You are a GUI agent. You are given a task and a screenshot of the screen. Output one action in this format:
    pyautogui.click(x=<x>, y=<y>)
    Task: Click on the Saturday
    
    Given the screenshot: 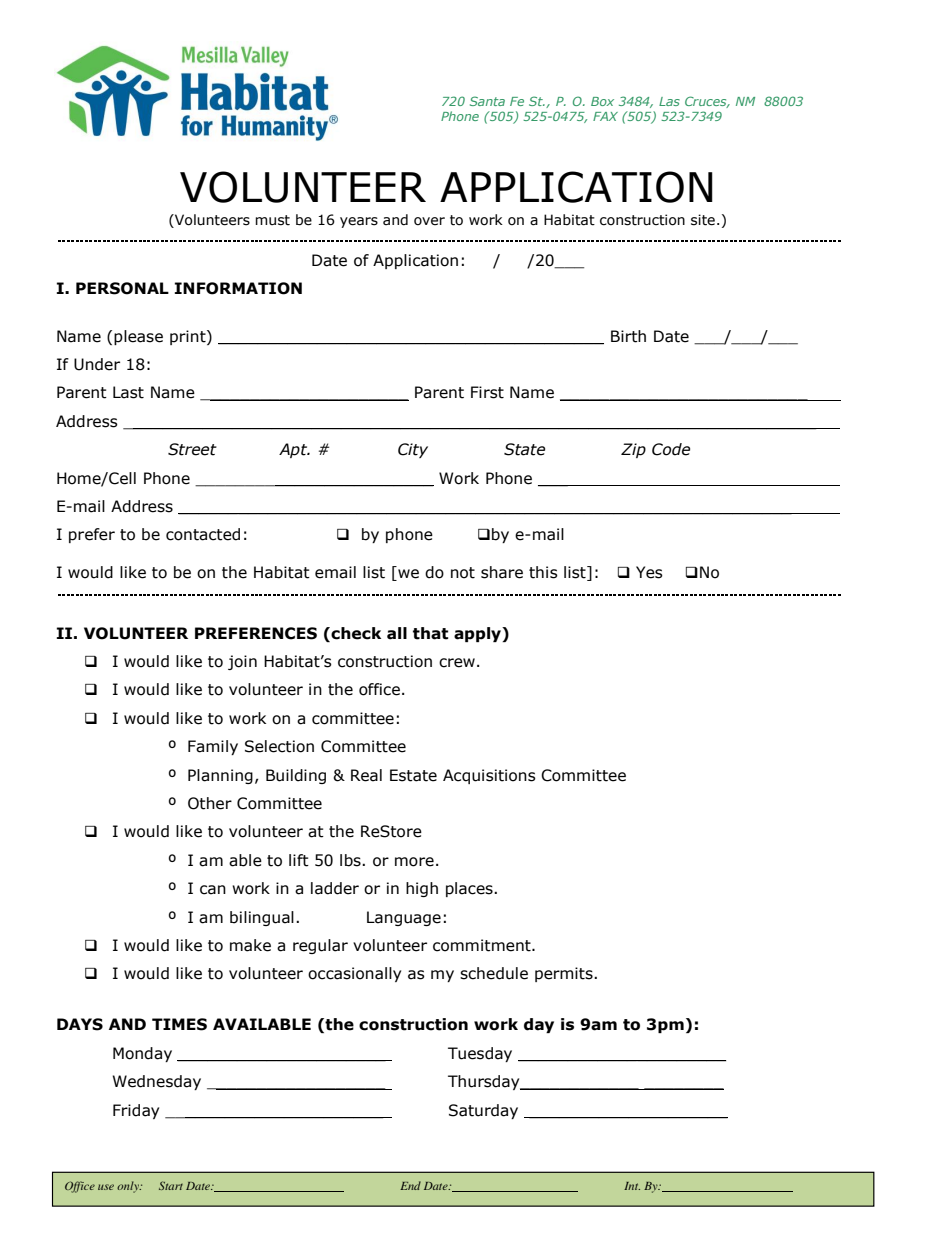 What is the action you would take?
    pyautogui.click(x=483, y=1111)
